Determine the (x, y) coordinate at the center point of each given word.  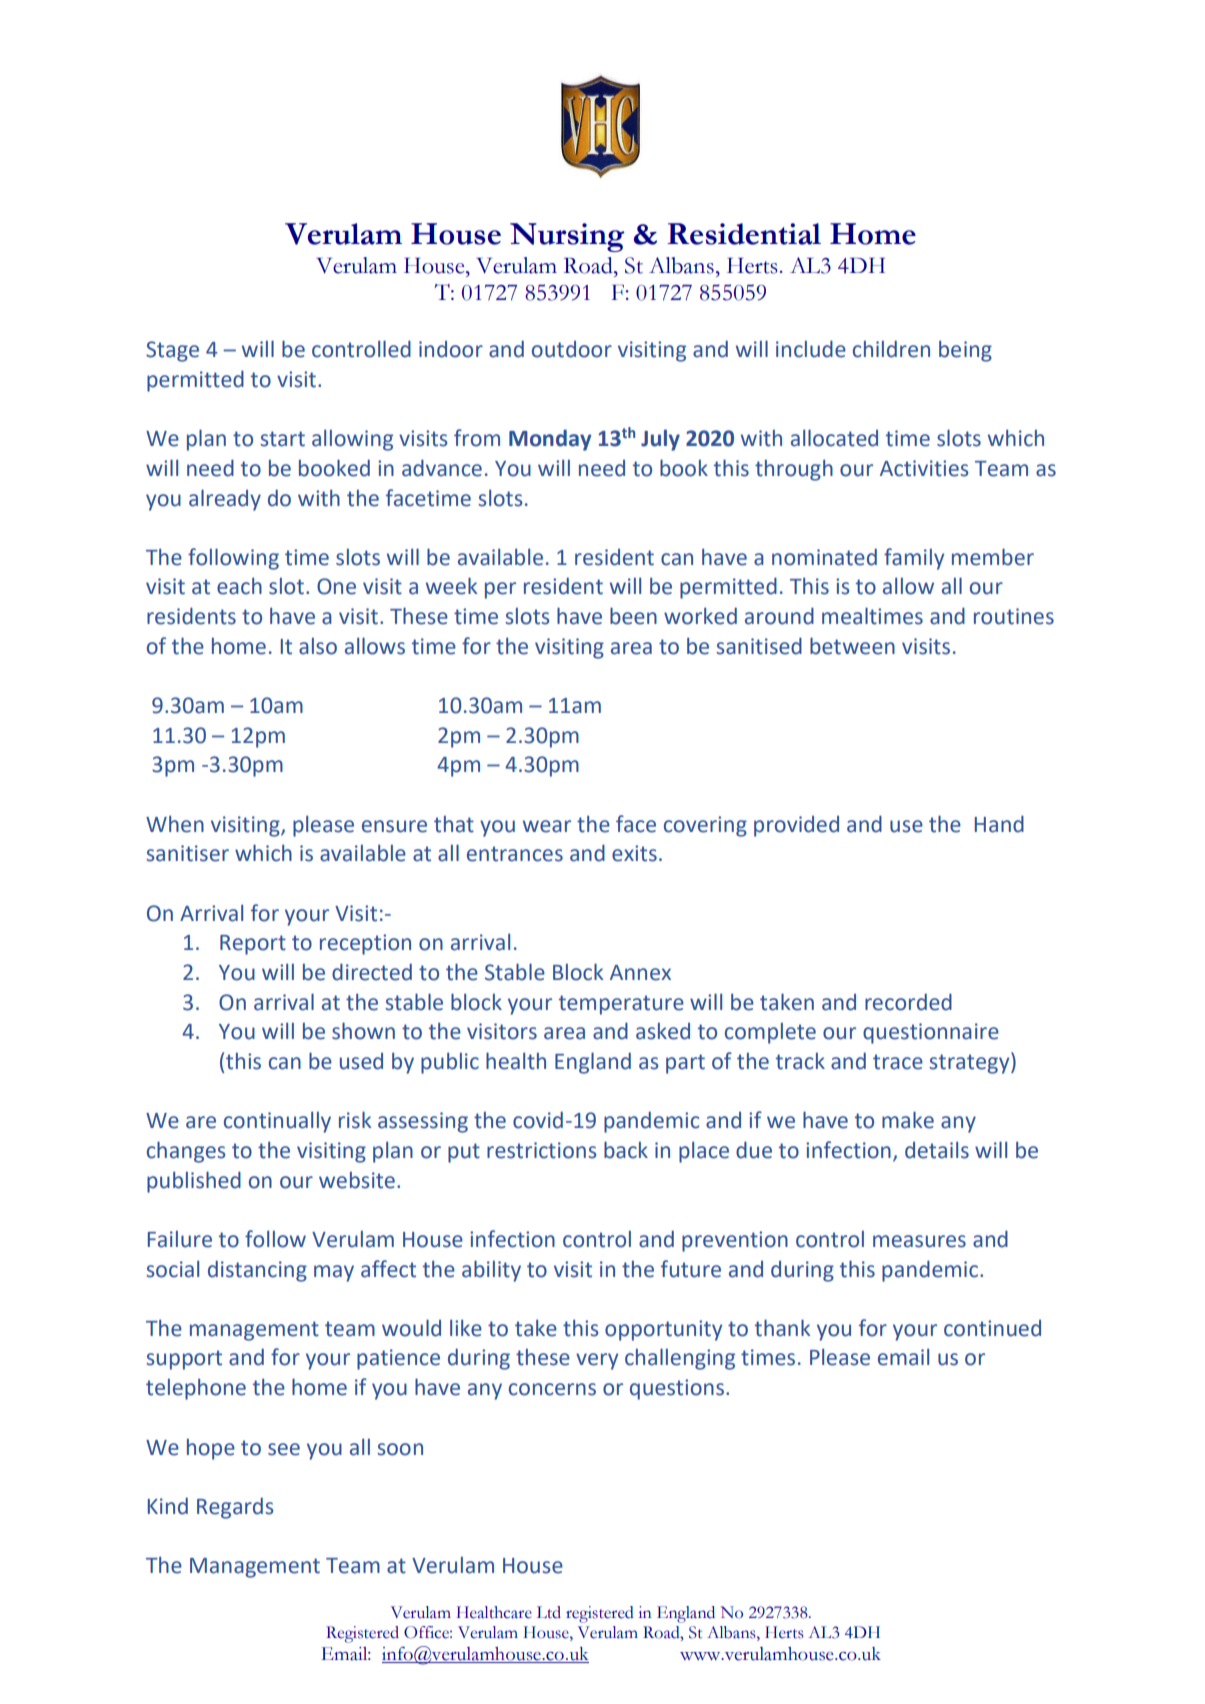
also (318, 646)
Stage (172, 351)
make (908, 1120)
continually (277, 1122)
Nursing (567, 237)
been (633, 616)
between (852, 646)
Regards (235, 1508)
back (626, 1150)
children (891, 349)
